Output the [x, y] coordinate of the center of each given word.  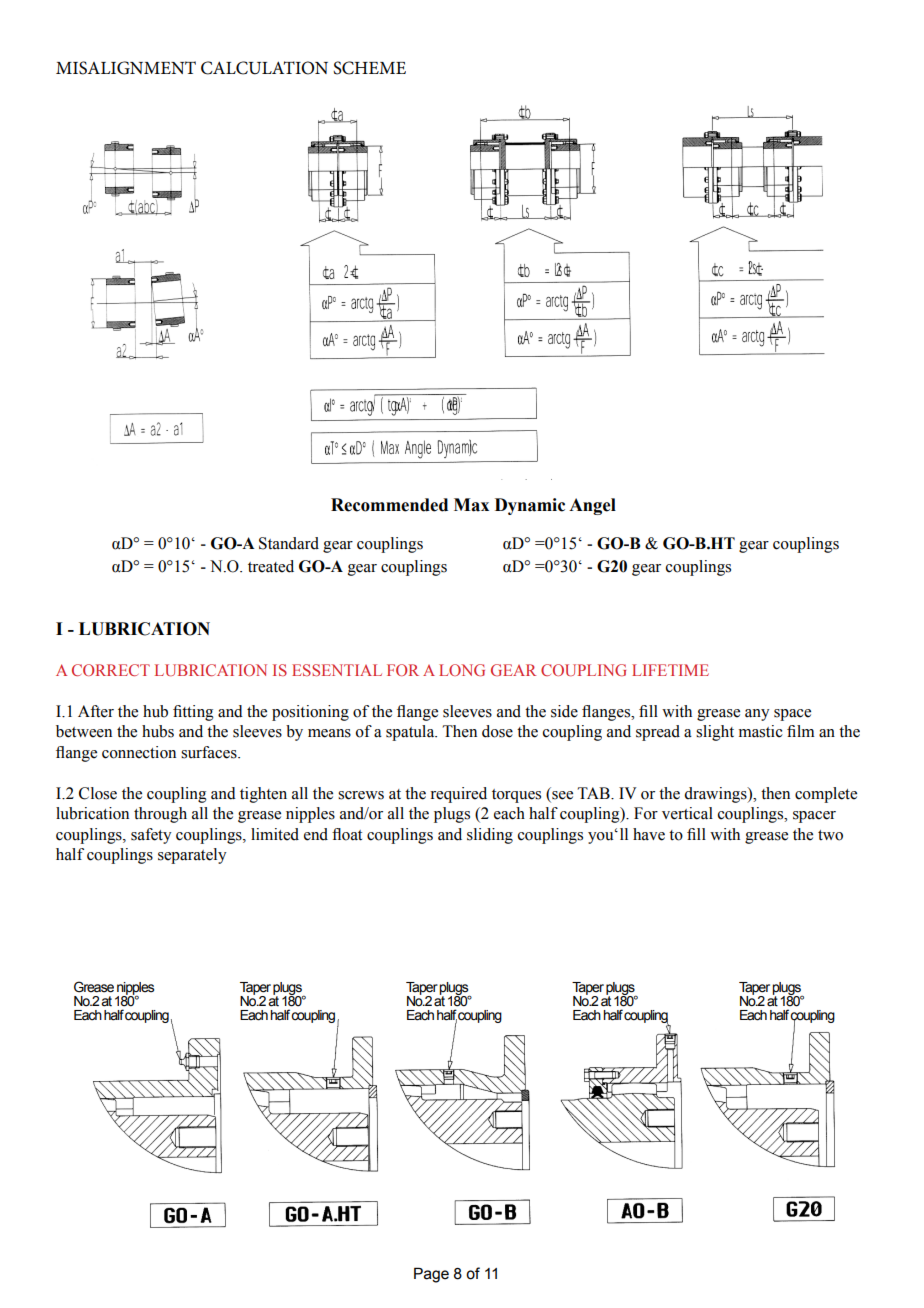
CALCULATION [264, 68]
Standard [289, 543]
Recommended [389, 505]
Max [471, 505]
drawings [716, 795]
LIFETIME [670, 670]
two [830, 835]
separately [192, 856]
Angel [592, 506]
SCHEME [369, 68]
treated [271, 566]
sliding [490, 836]
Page [431, 1275]
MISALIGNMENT [126, 68]
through [160, 815]
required [458, 795]
